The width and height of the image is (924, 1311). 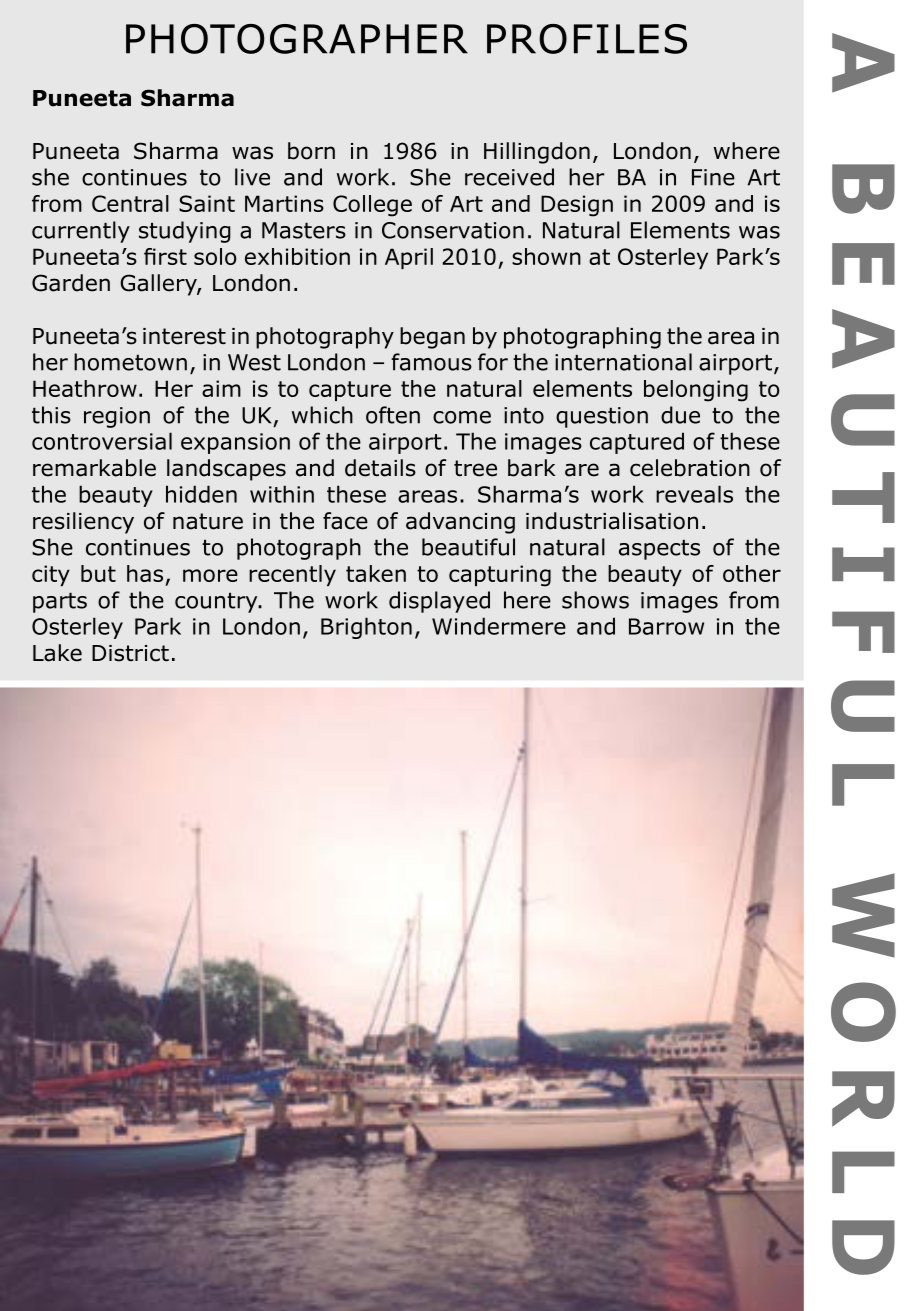 I want to click on controversial, so click(x=102, y=441).
